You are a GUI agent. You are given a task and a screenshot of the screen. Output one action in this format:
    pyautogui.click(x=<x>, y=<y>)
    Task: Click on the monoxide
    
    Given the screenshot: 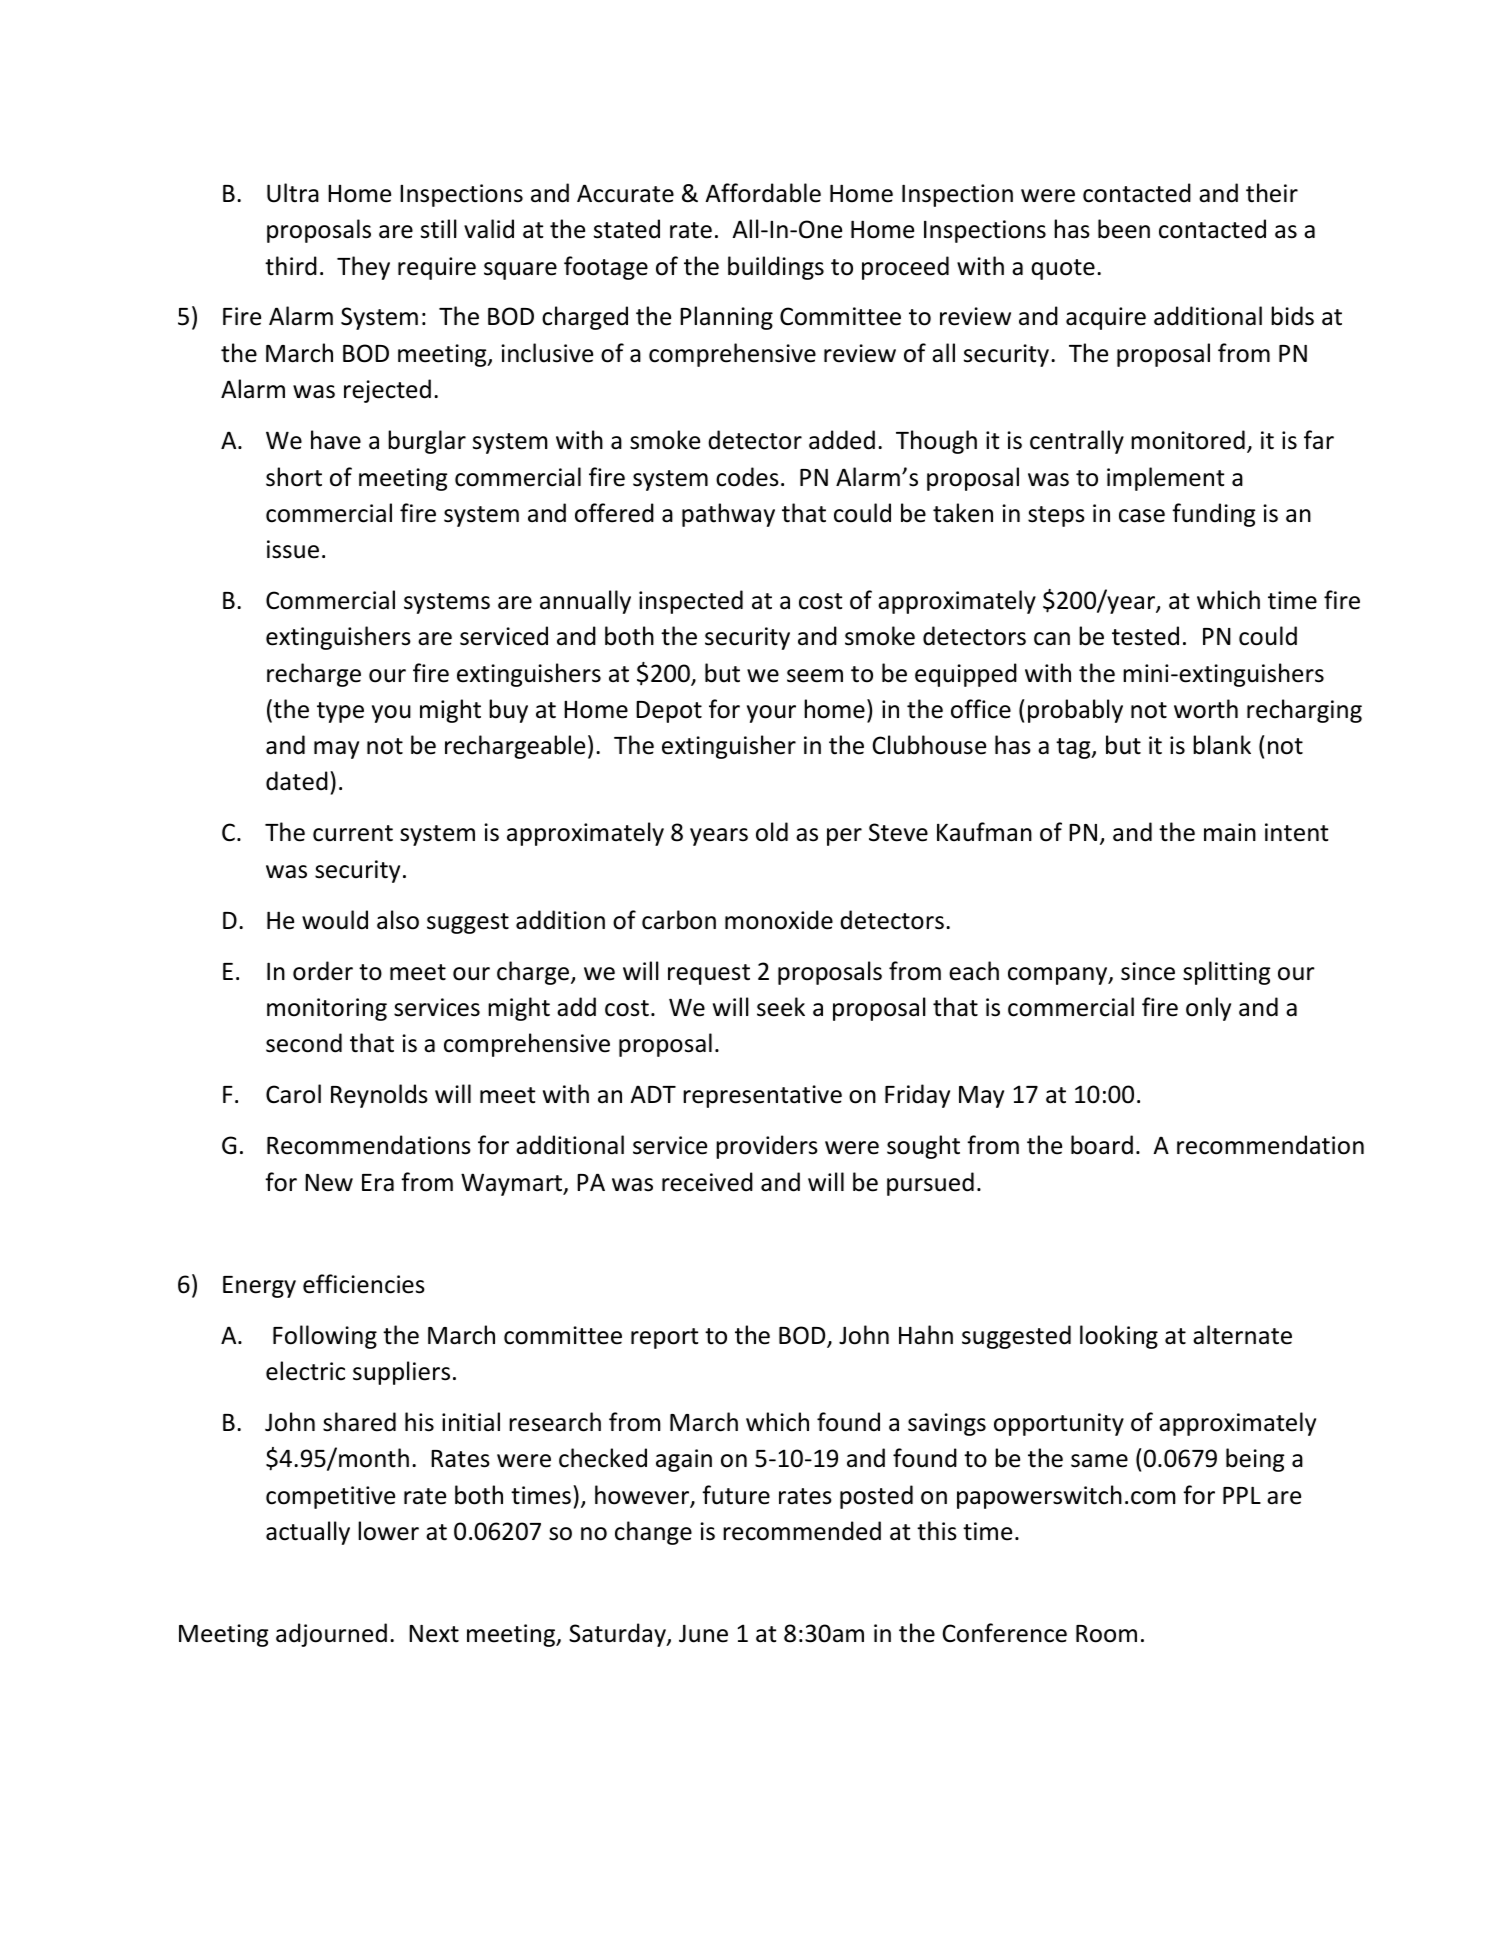 What is the action you would take?
    pyautogui.click(x=779, y=920)
